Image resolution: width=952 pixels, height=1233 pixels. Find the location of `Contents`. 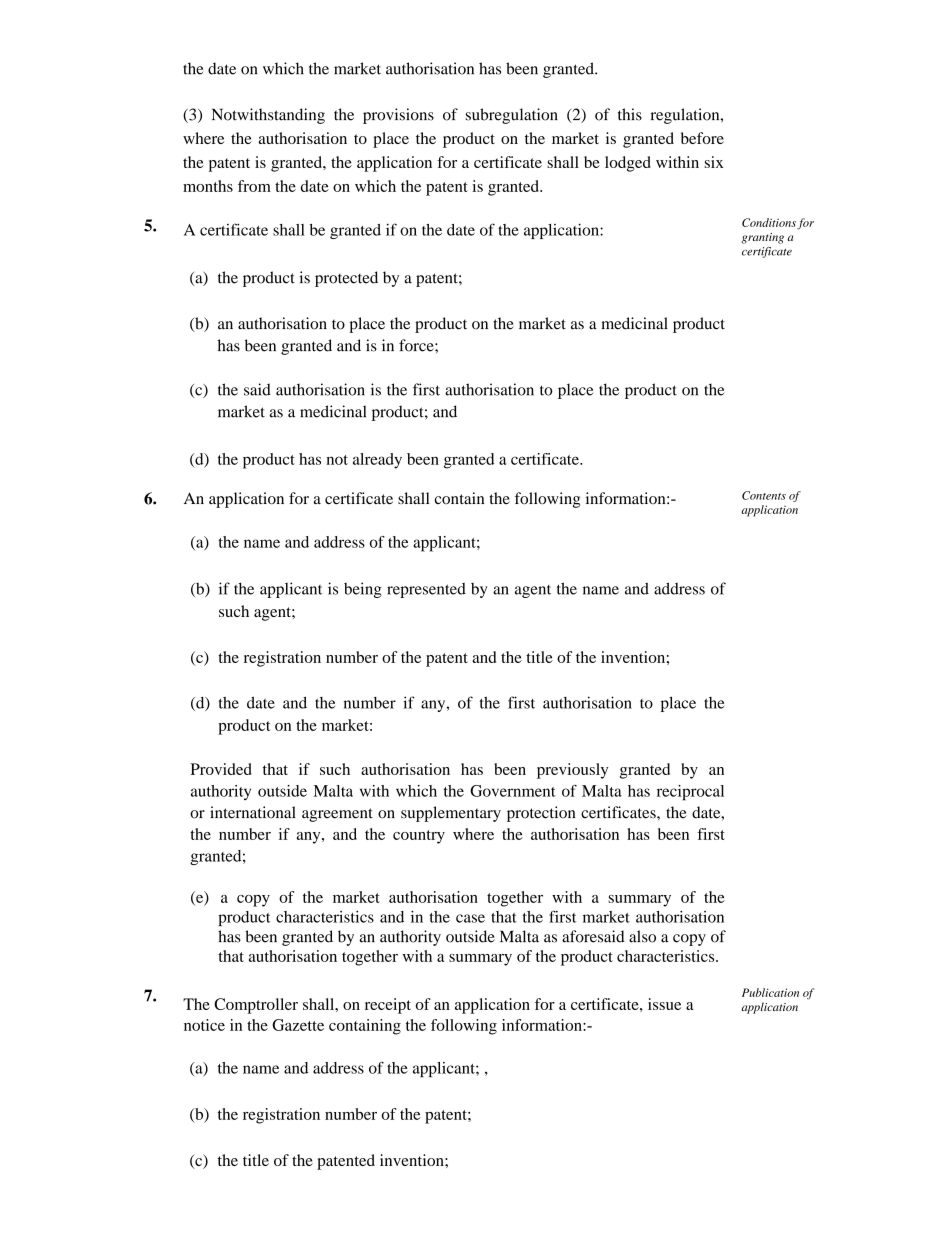

Contents is located at coordinates (764, 495).
